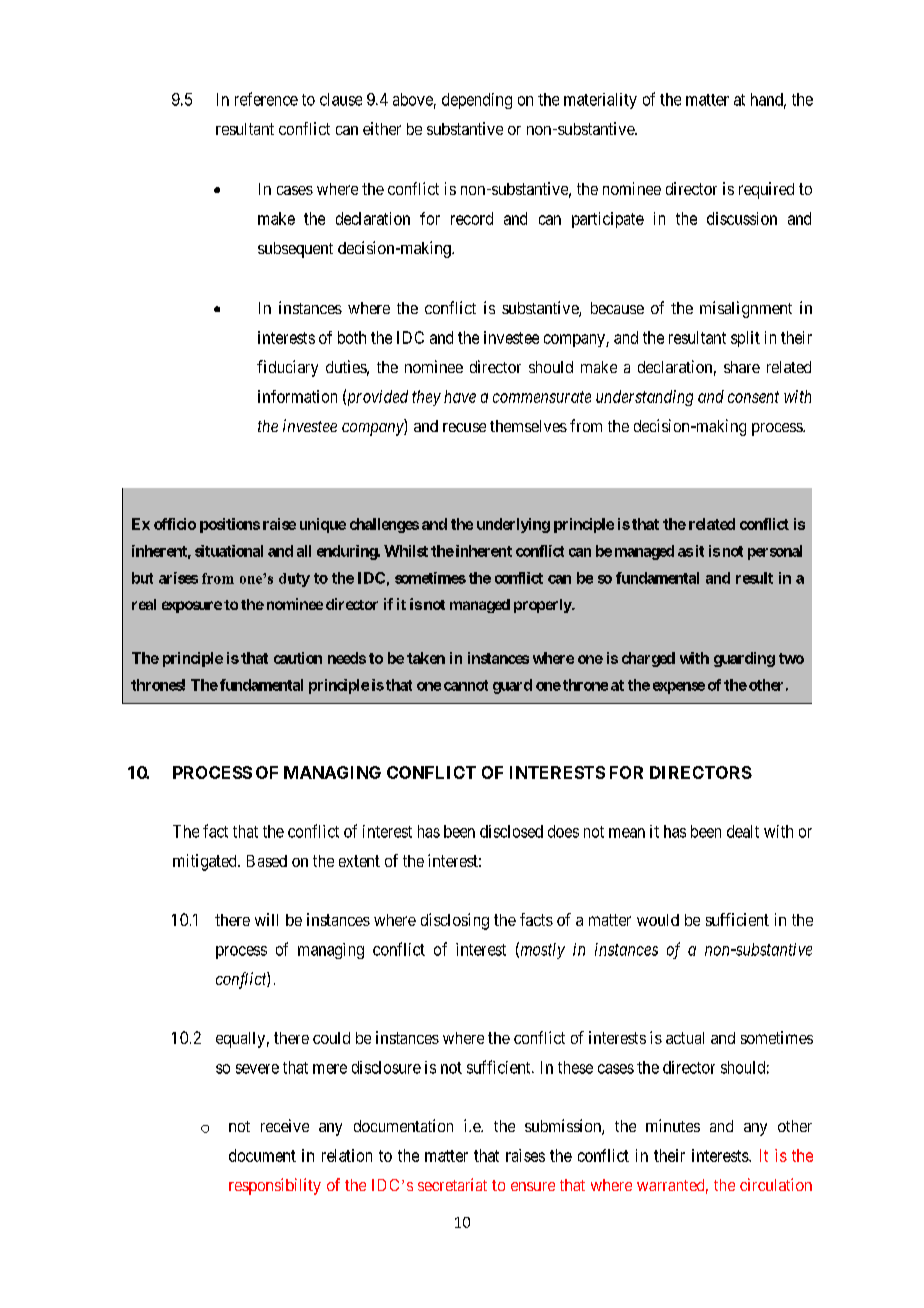  I want to click on would, so click(658, 920).
